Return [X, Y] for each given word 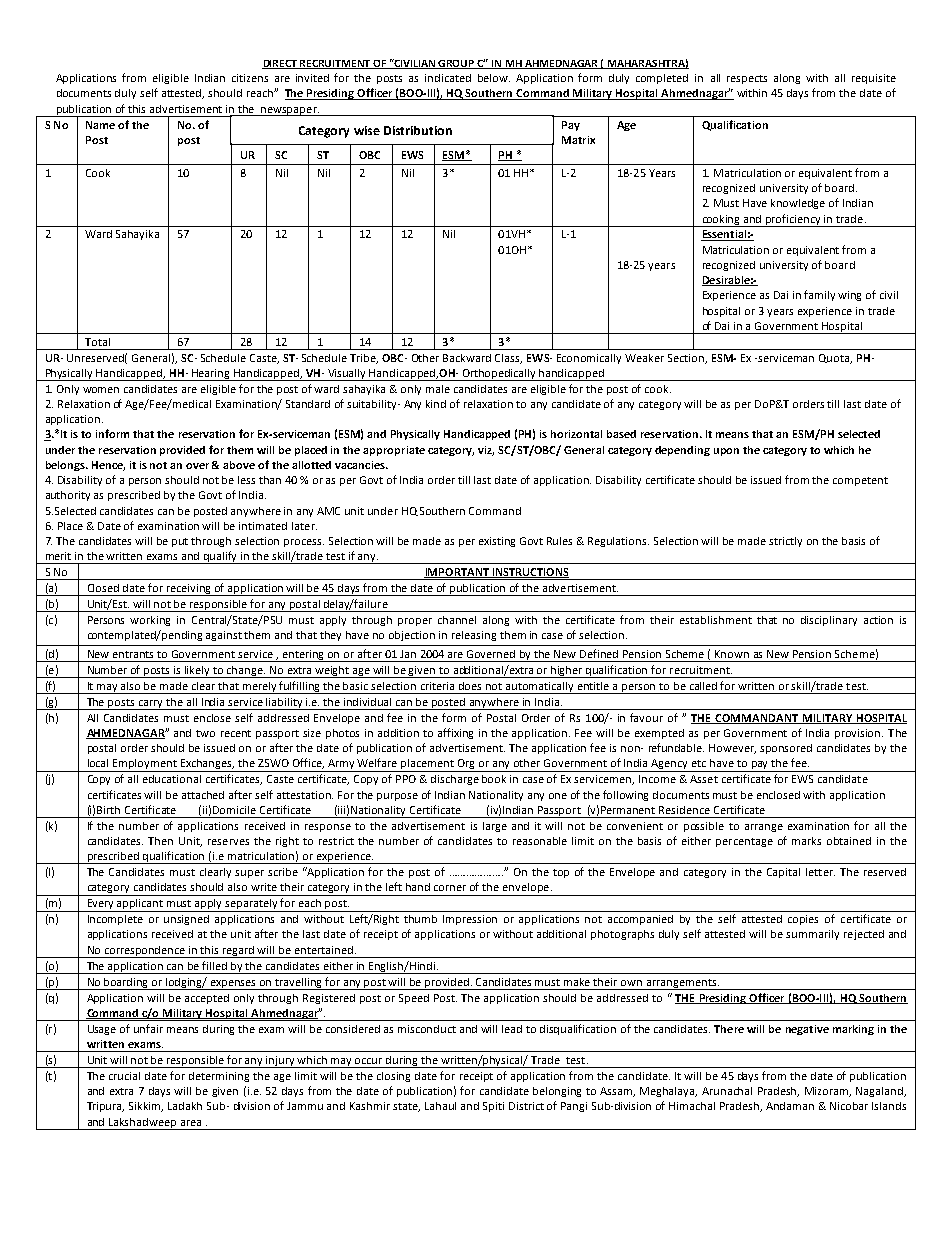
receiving [189, 590]
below [494, 78]
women [101, 390]
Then [160, 841]
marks [806, 841]
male [438, 389]
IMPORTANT [457, 573]
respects [747, 79]
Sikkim [146, 1107]
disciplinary [829, 621]
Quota [835, 359]
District [526, 1106]
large [495, 827]
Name [100, 125]
